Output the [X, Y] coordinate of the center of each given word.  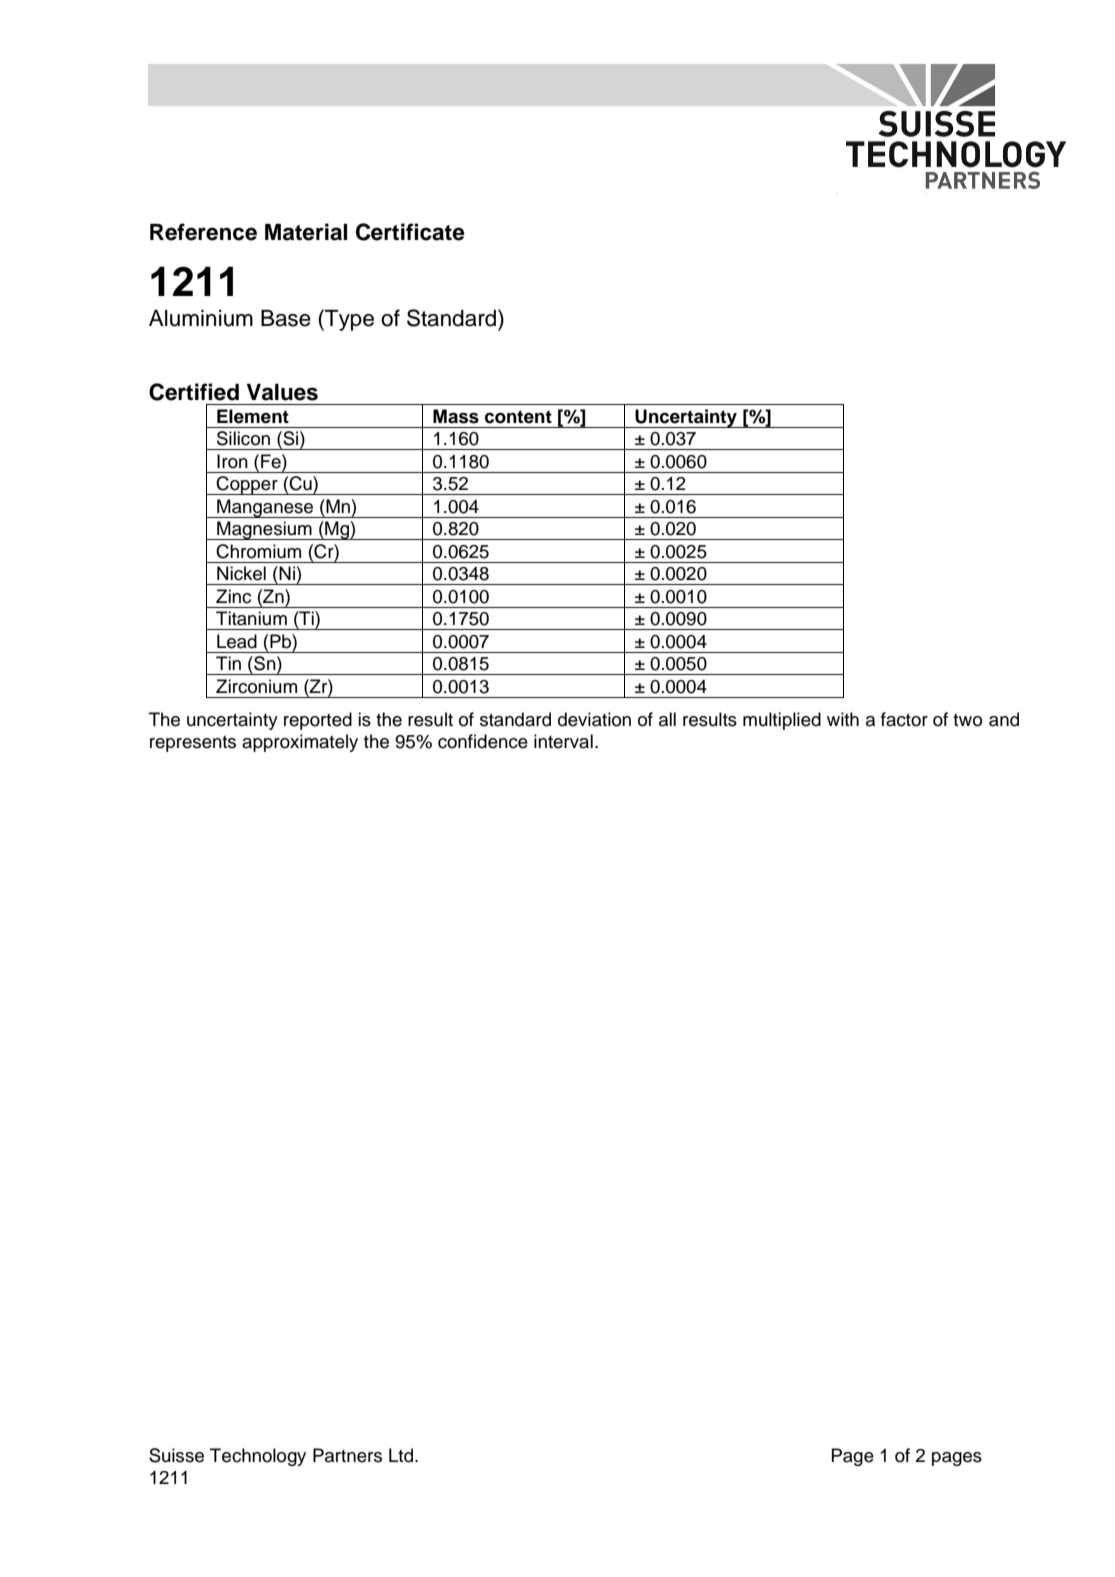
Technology [258, 1457]
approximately [300, 743]
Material [306, 232]
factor [904, 719]
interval [563, 741]
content [518, 417]
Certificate [410, 232]
